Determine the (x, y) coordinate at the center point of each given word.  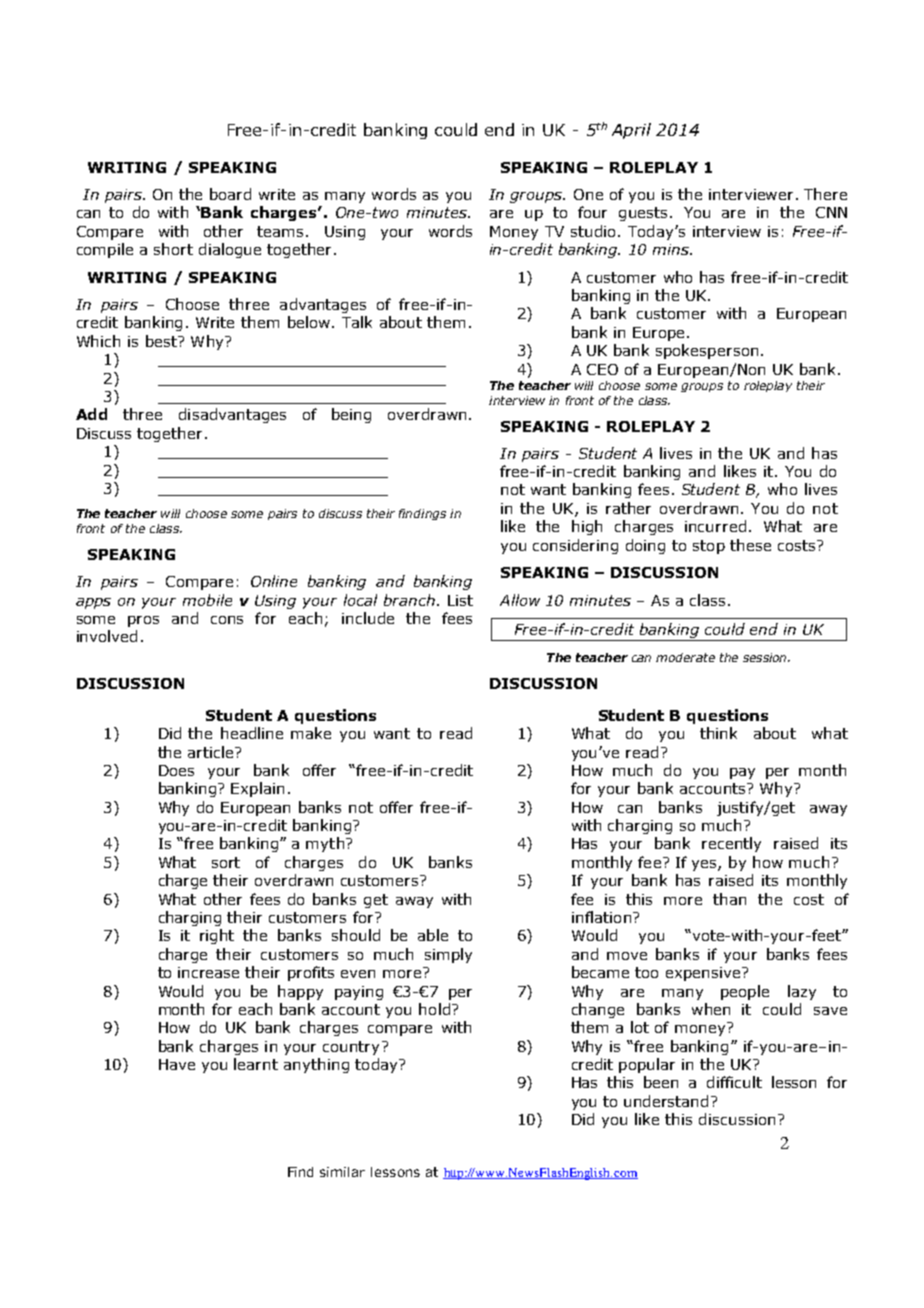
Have (177, 1064)
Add (91, 414)
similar (342, 1172)
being (351, 415)
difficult (734, 1082)
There (825, 194)
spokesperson (707, 351)
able (433, 935)
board (230, 194)
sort (226, 862)
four (592, 212)
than (729, 899)
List (460, 600)
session (766, 657)
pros (143, 621)
